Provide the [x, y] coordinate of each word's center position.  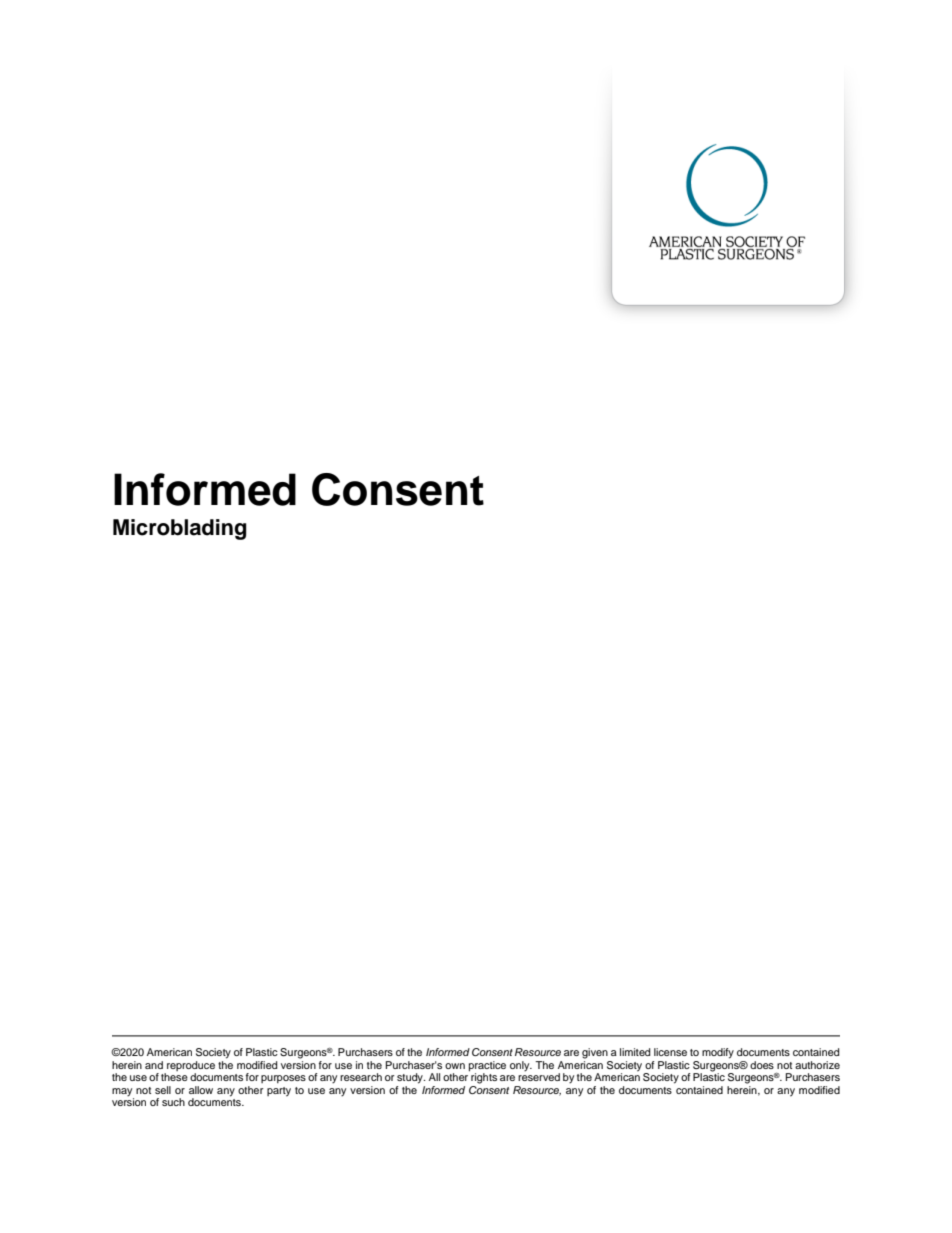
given [595, 1053]
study [411, 1078]
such [173, 1102]
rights [483, 1077]
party [279, 1092]
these [174, 1077]
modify [718, 1053]
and [154, 1065]
